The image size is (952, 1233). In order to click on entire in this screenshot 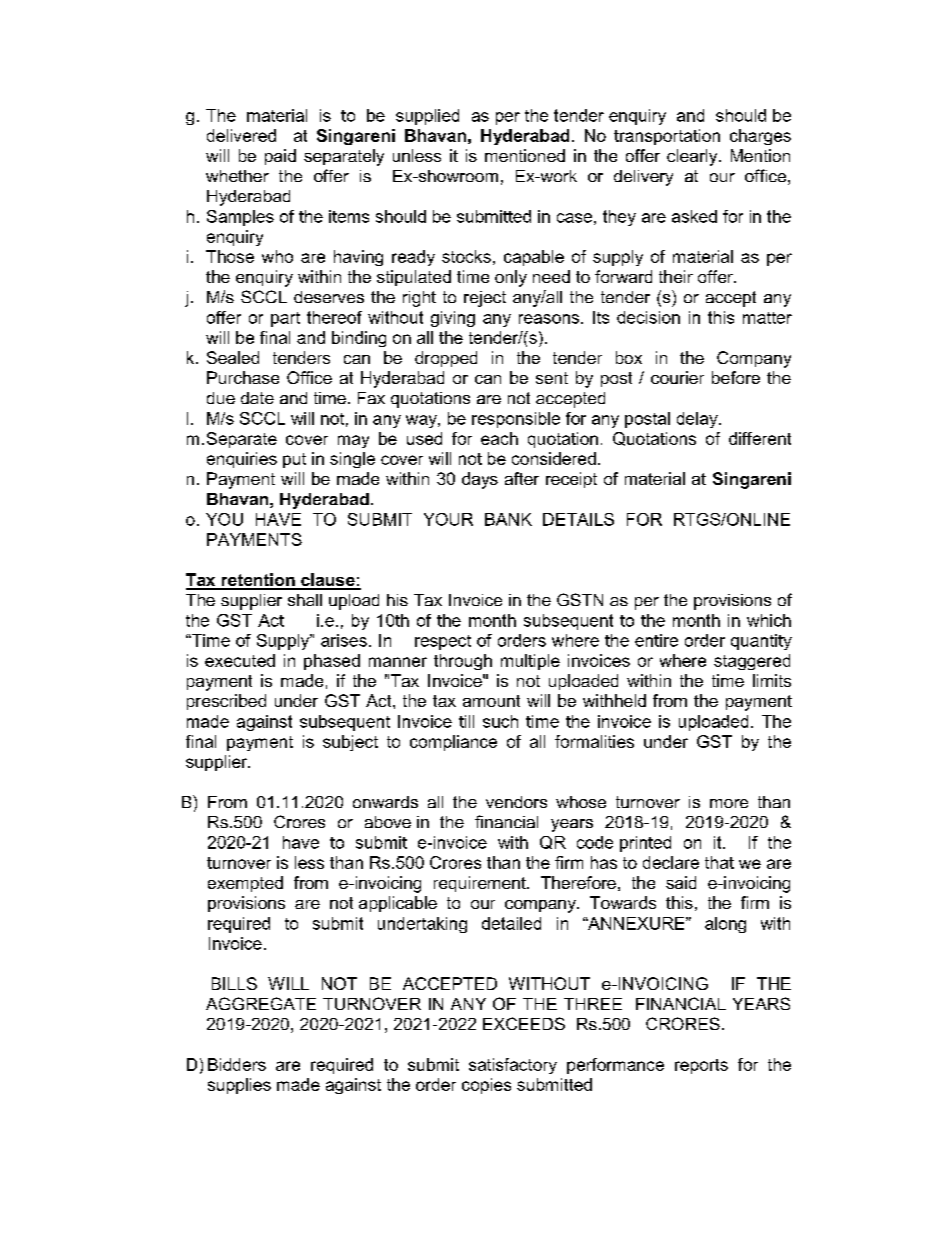, I will do `click(656, 640)`.
